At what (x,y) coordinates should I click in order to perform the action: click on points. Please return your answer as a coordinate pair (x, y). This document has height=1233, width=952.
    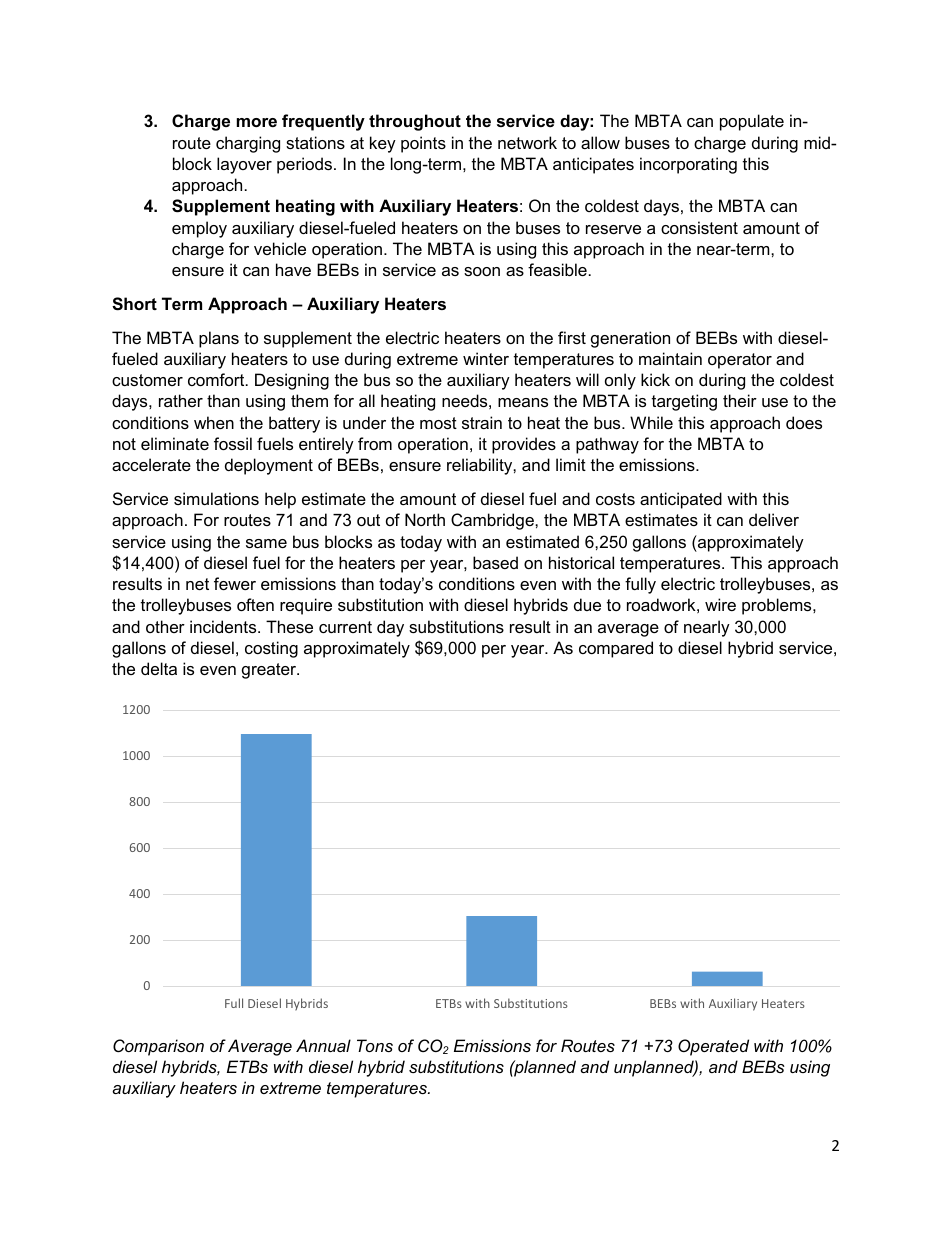
    Looking at the image, I should click on (423, 144).
